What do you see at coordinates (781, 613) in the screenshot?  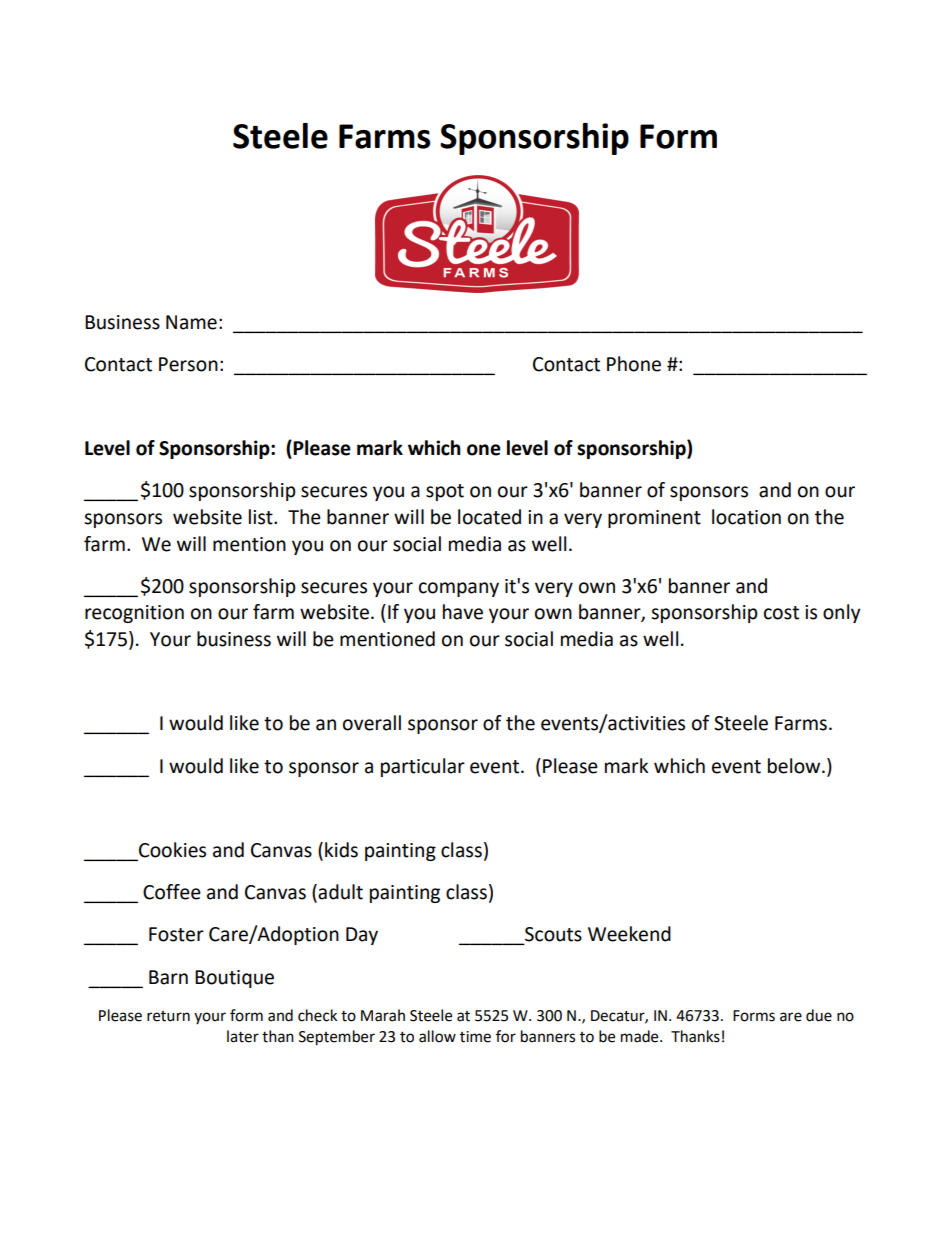 I see `cost` at bounding box center [781, 613].
